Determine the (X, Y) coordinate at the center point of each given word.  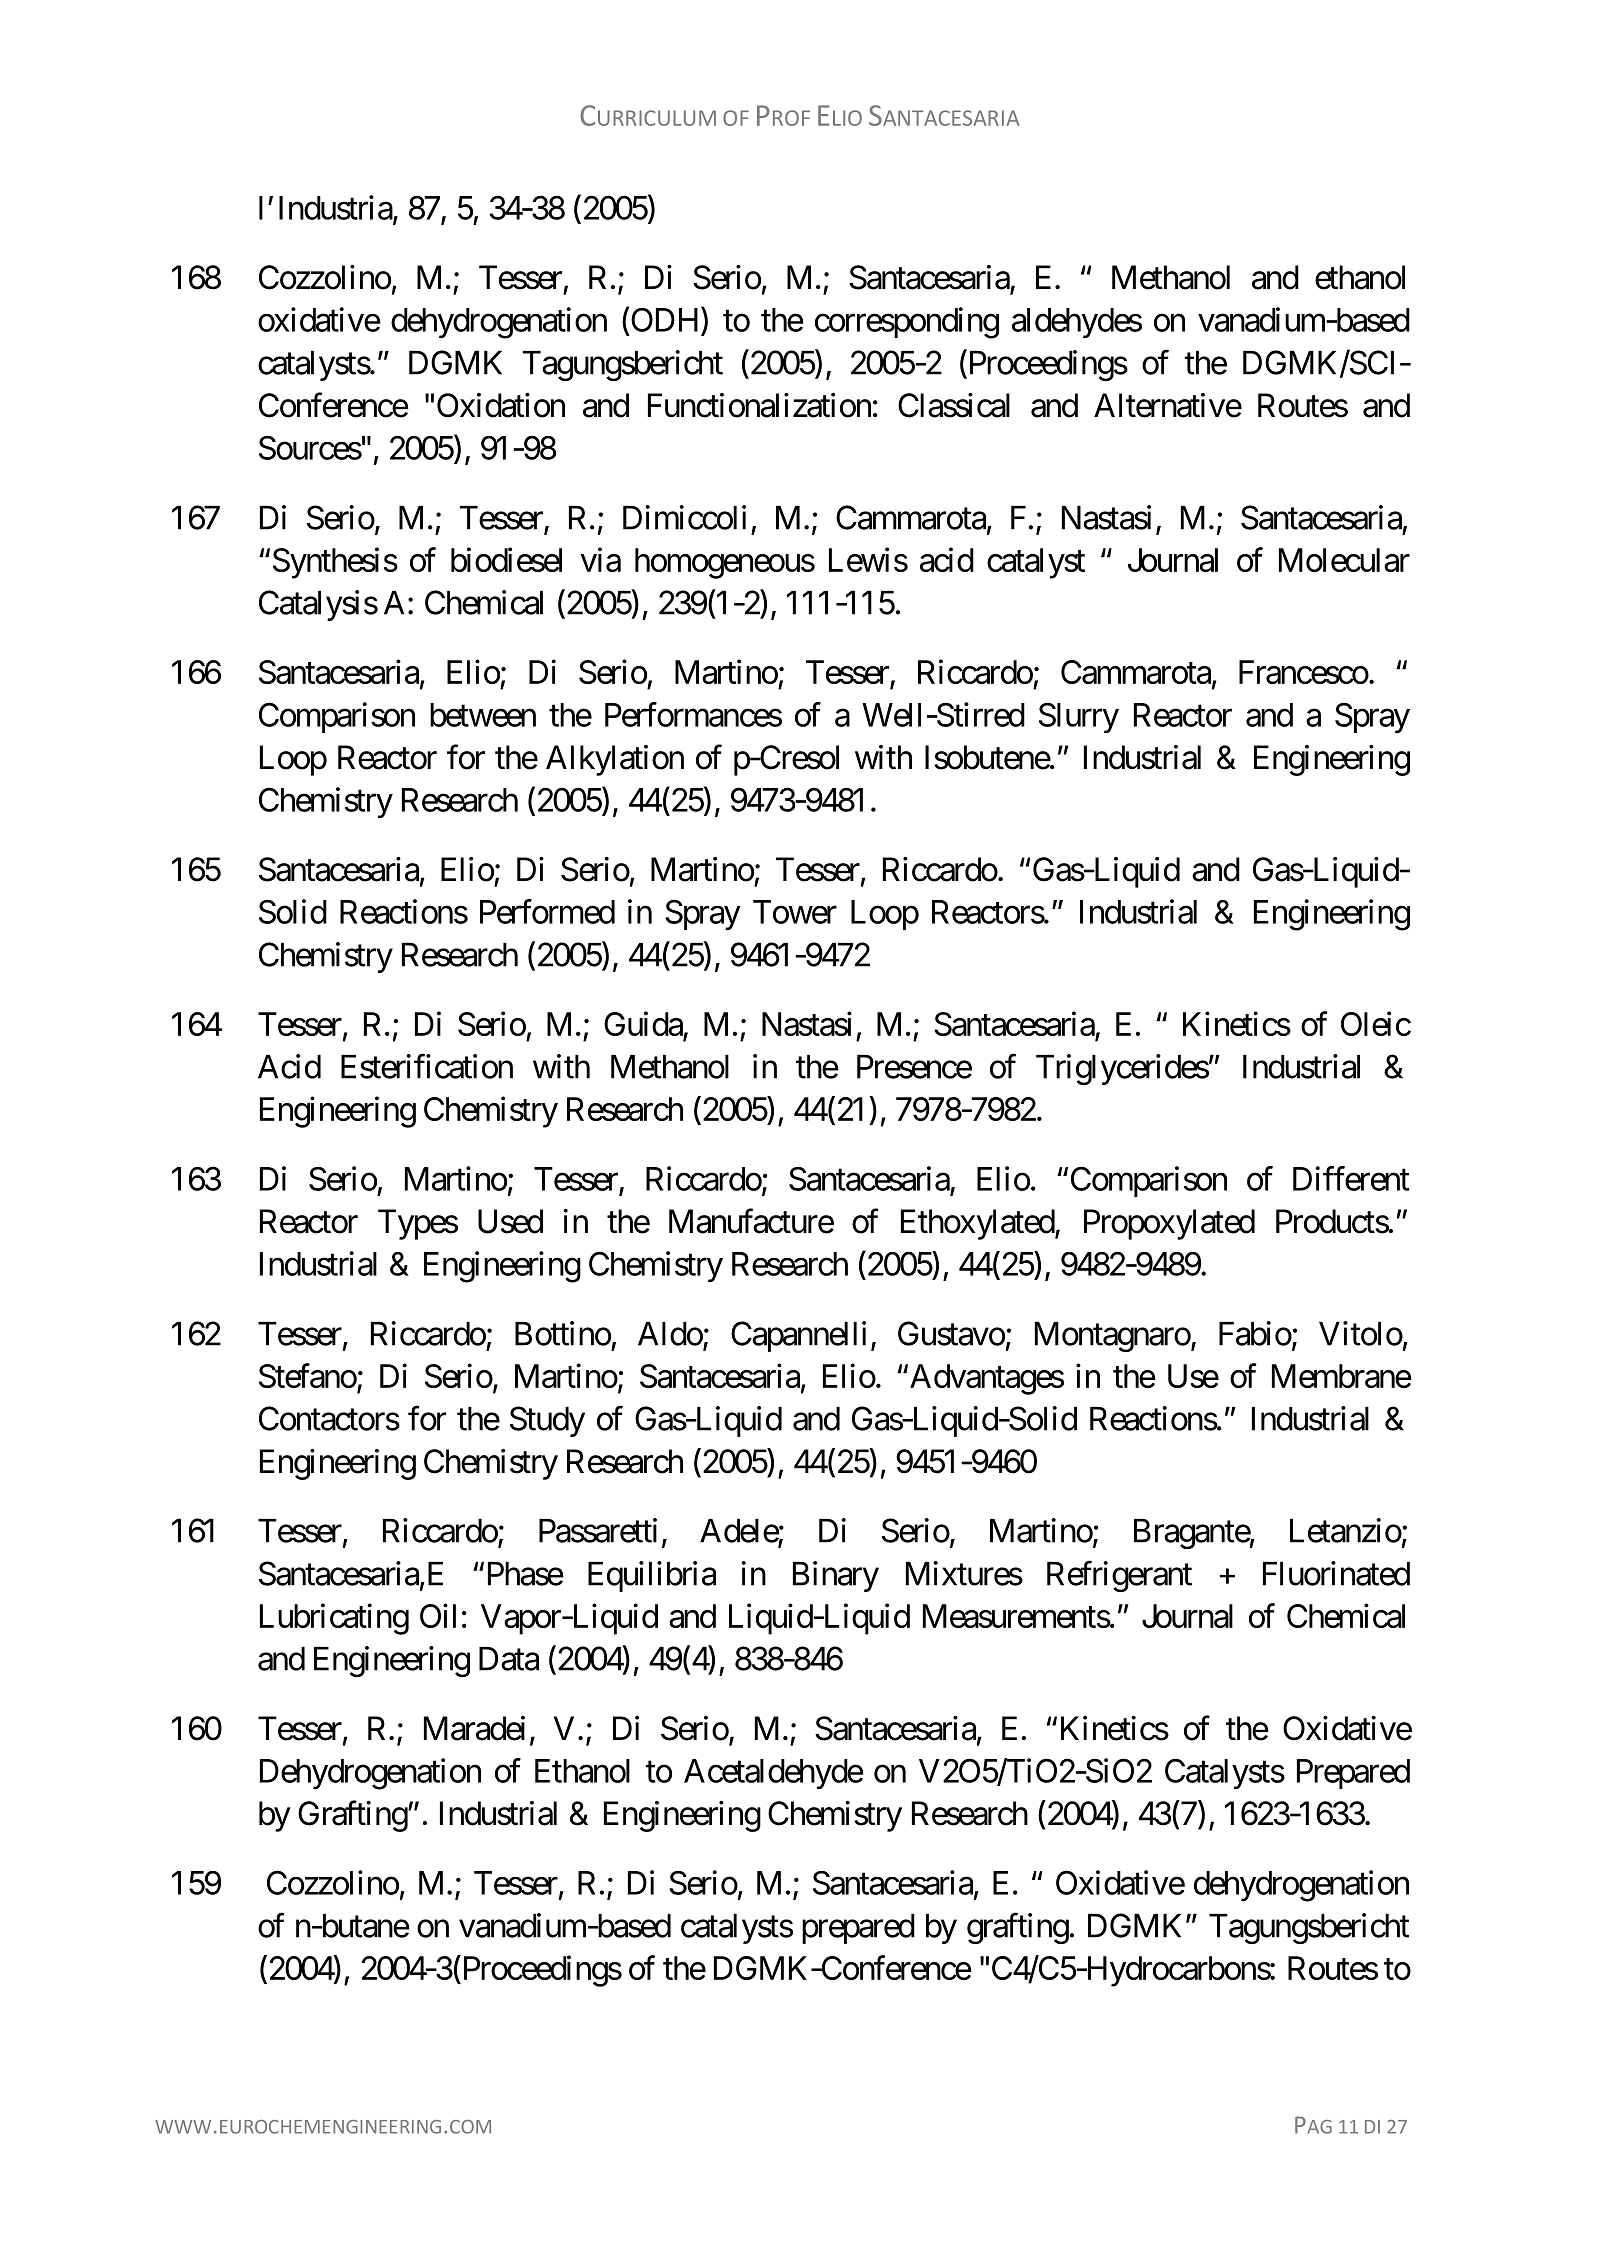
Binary (836, 1576)
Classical (954, 405)
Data (509, 1659)
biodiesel (506, 559)
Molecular (1344, 560)
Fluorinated (1336, 1573)
